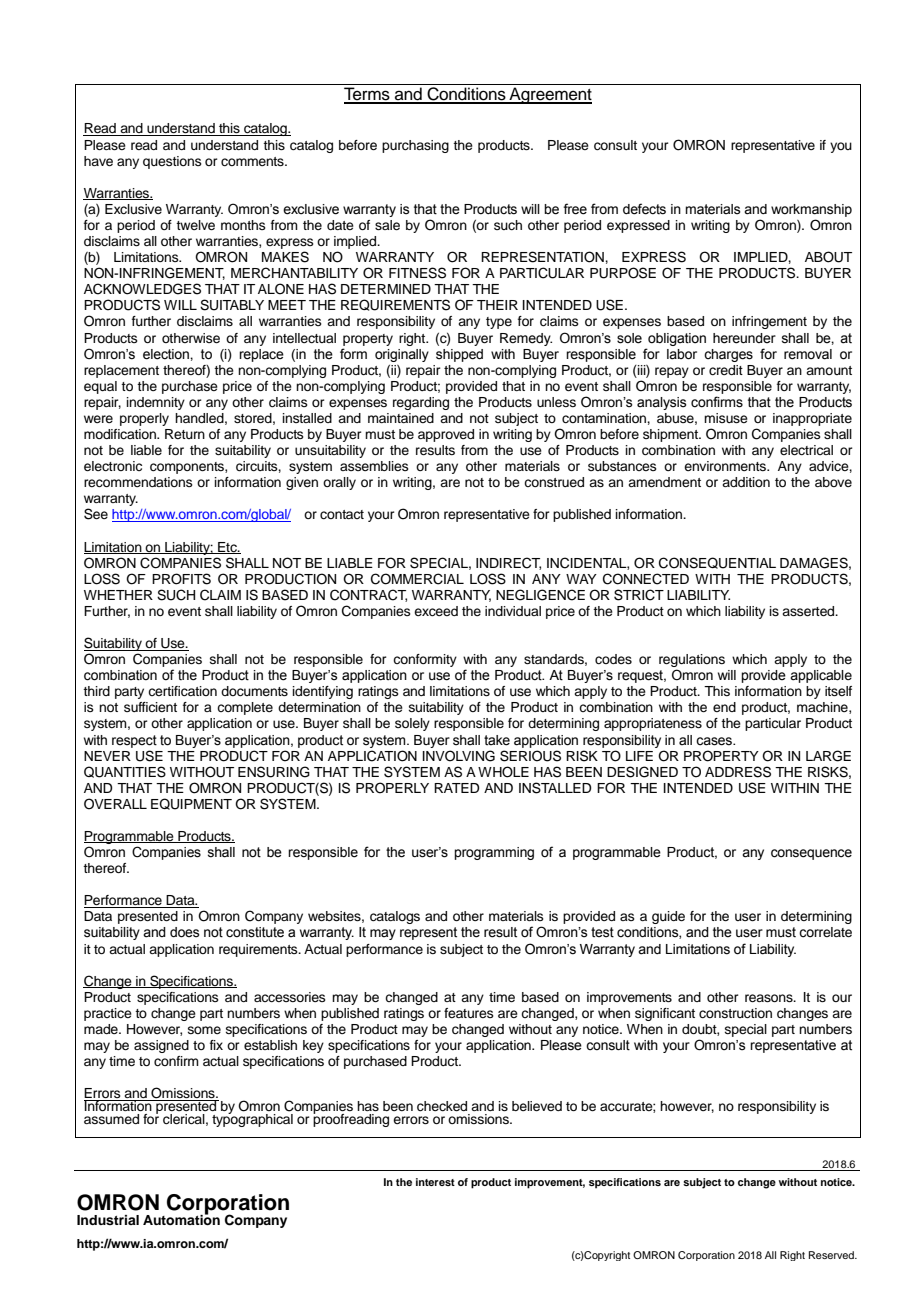 Image resolution: width=924 pixels, height=1308 pixels. I want to click on certification, so click(182, 691).
